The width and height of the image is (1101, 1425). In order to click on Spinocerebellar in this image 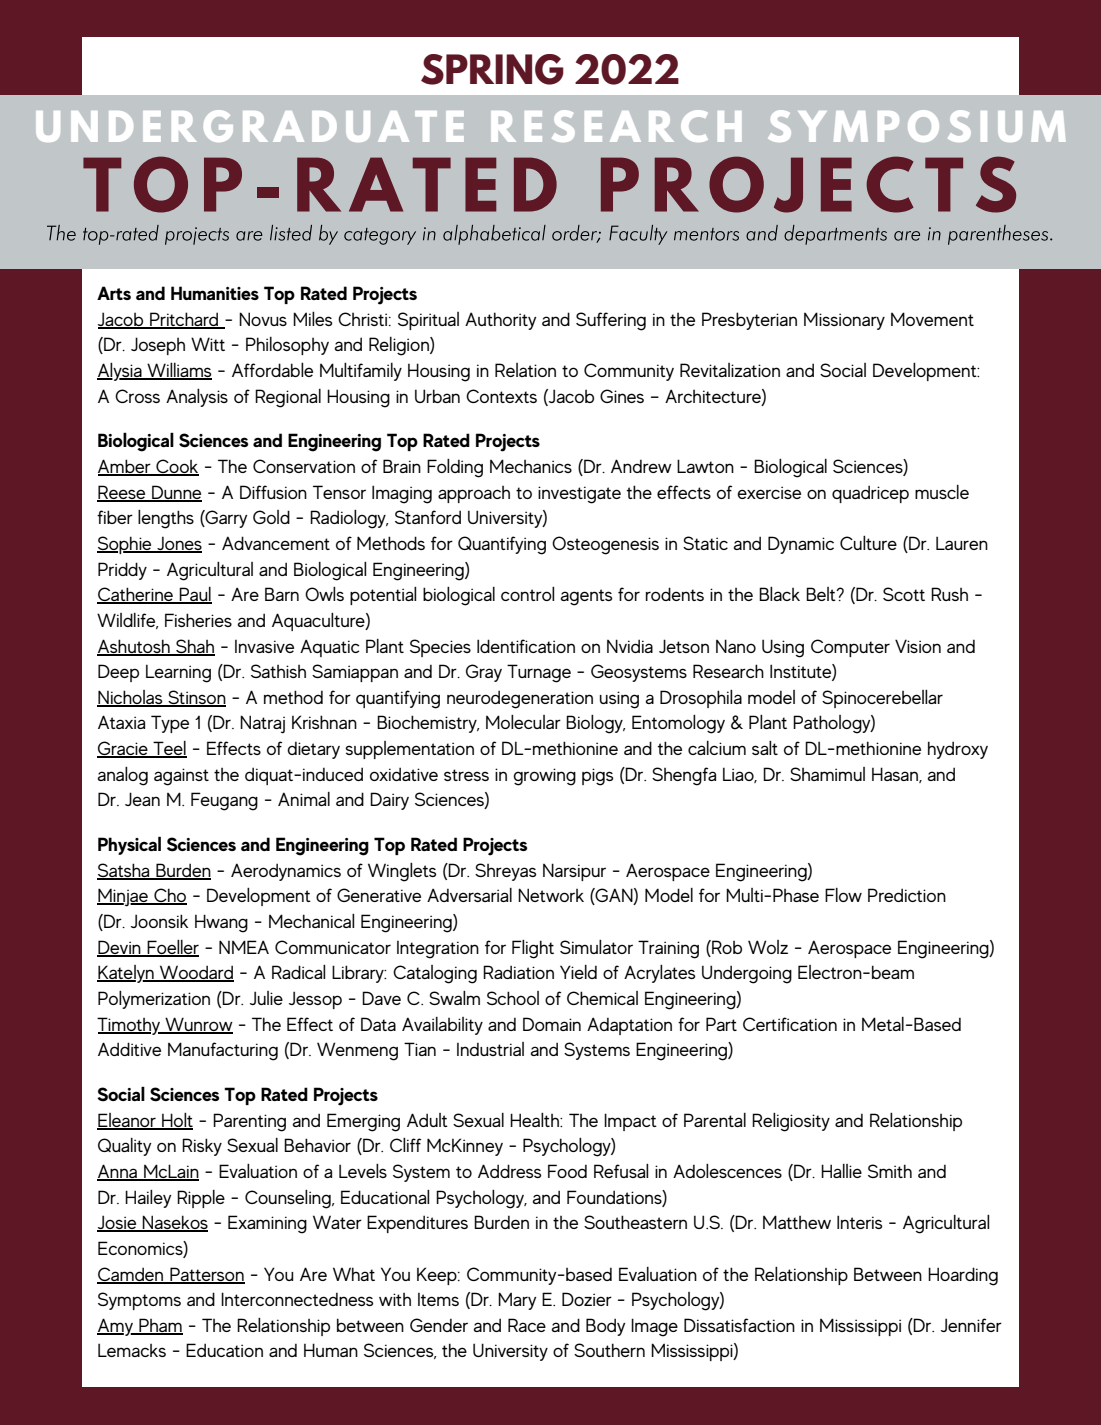, I will do `click(882, 699)`.
